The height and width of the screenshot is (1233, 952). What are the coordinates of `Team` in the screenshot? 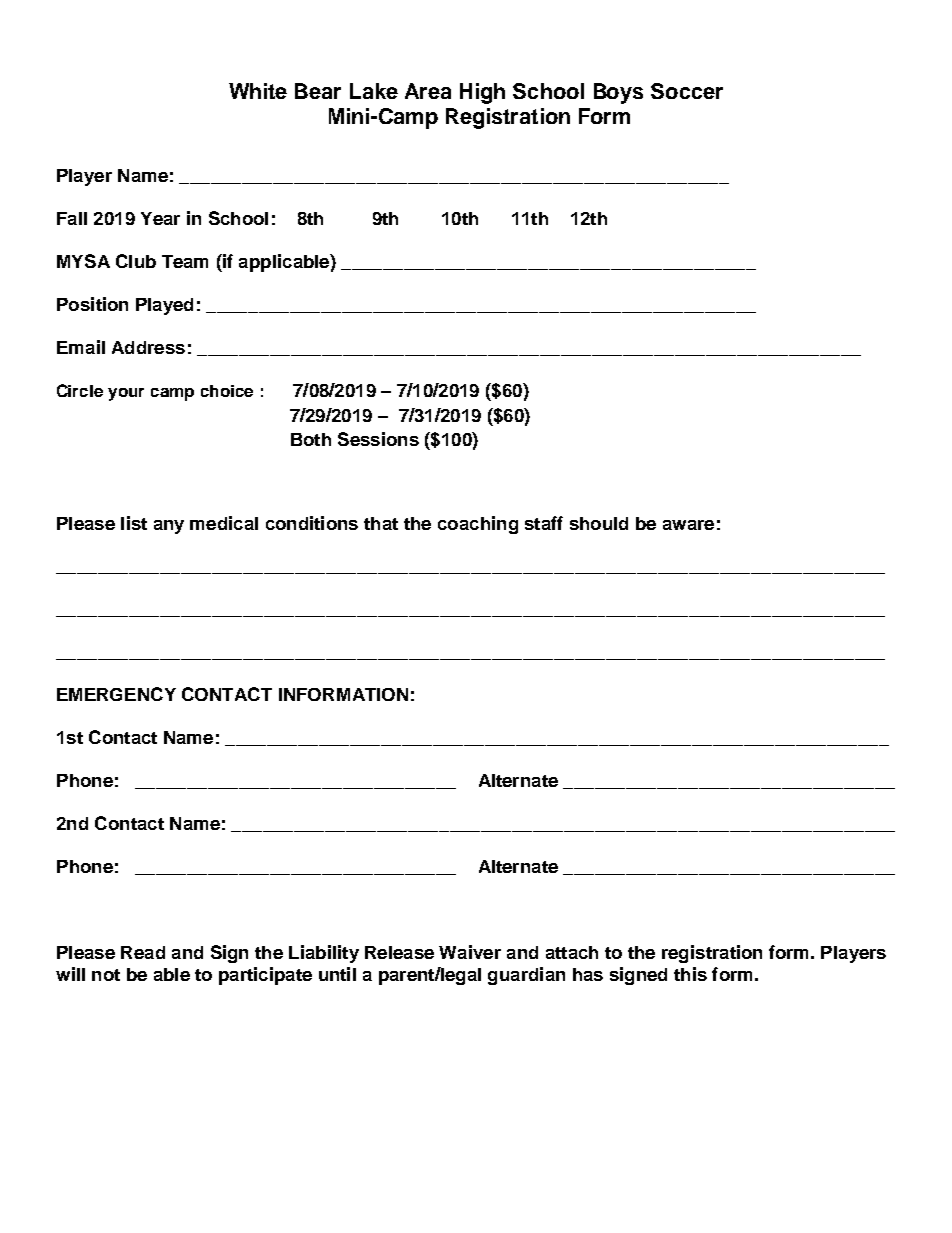 It's located at (185, 261).
